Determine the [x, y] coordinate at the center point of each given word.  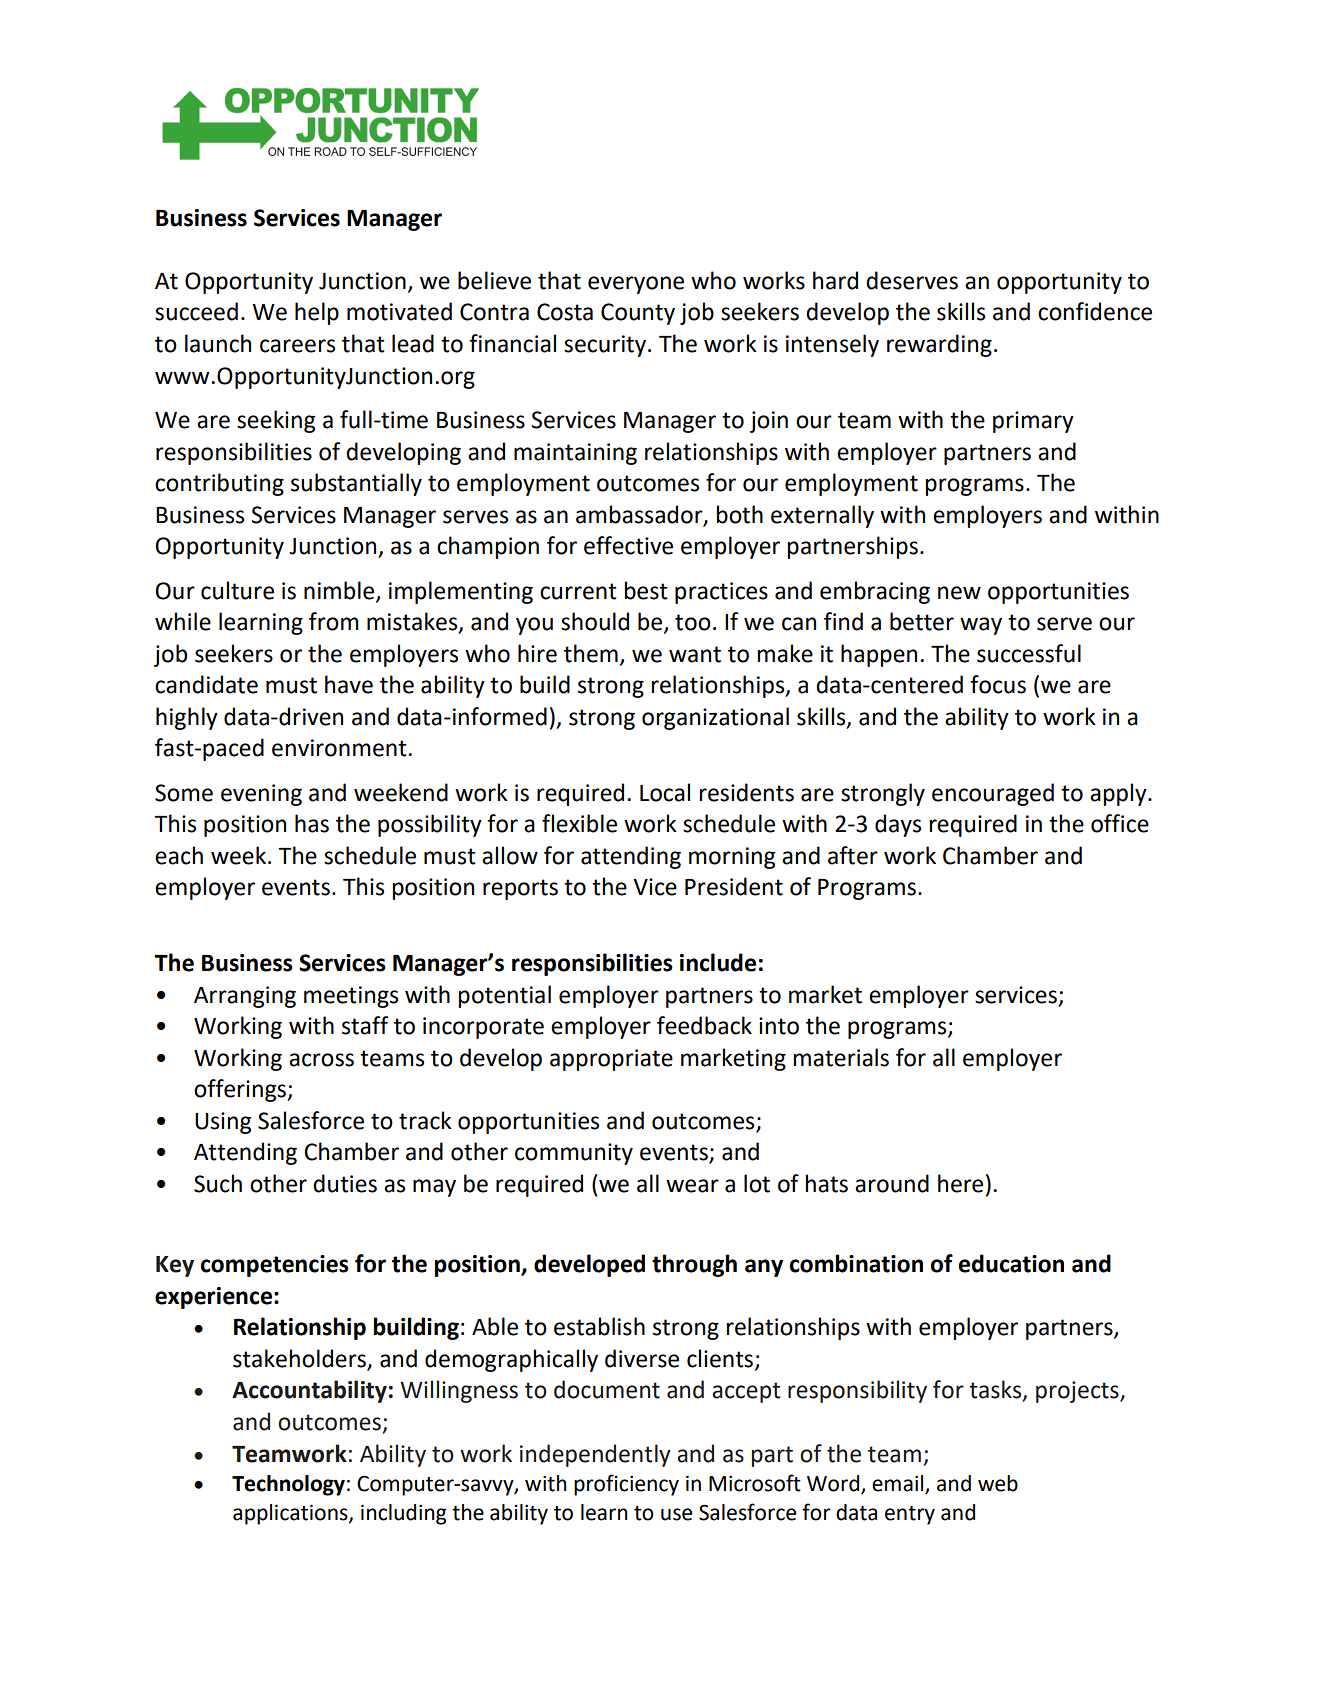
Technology [288, 1485]
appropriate [611, 1060]
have [349, 684]
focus [998, 684]
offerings [241, 1090]
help [317, 313]
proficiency [626, 1485]
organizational [715, 718]
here [960, 1183]
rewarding [939, 345]
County [638, 314]
